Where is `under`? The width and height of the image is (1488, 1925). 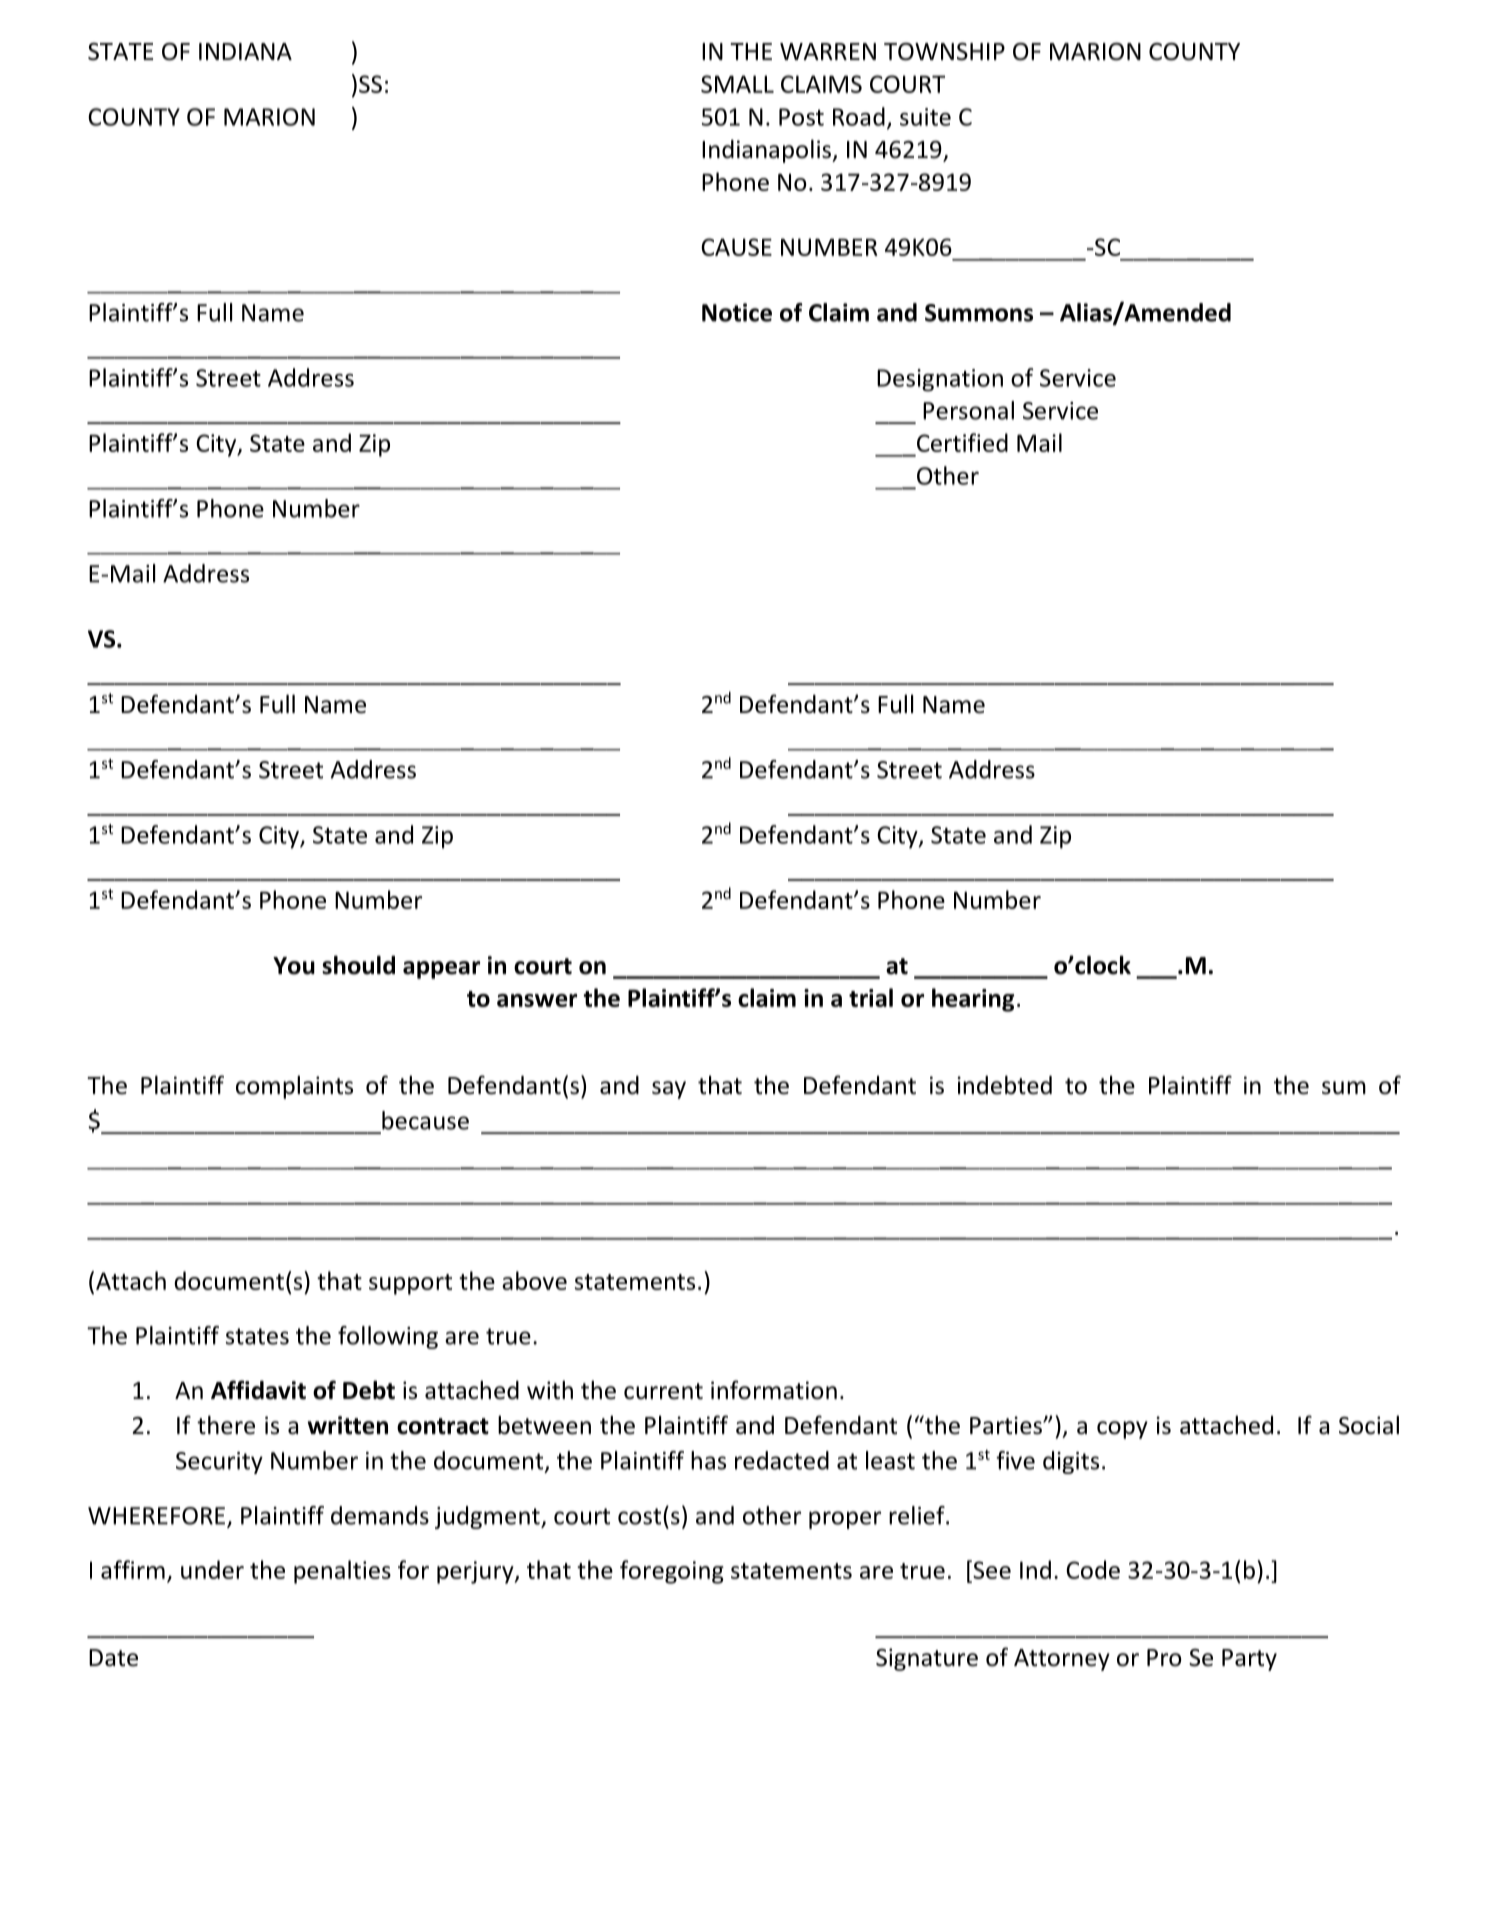
under is located at coordinates (212, 1569).
